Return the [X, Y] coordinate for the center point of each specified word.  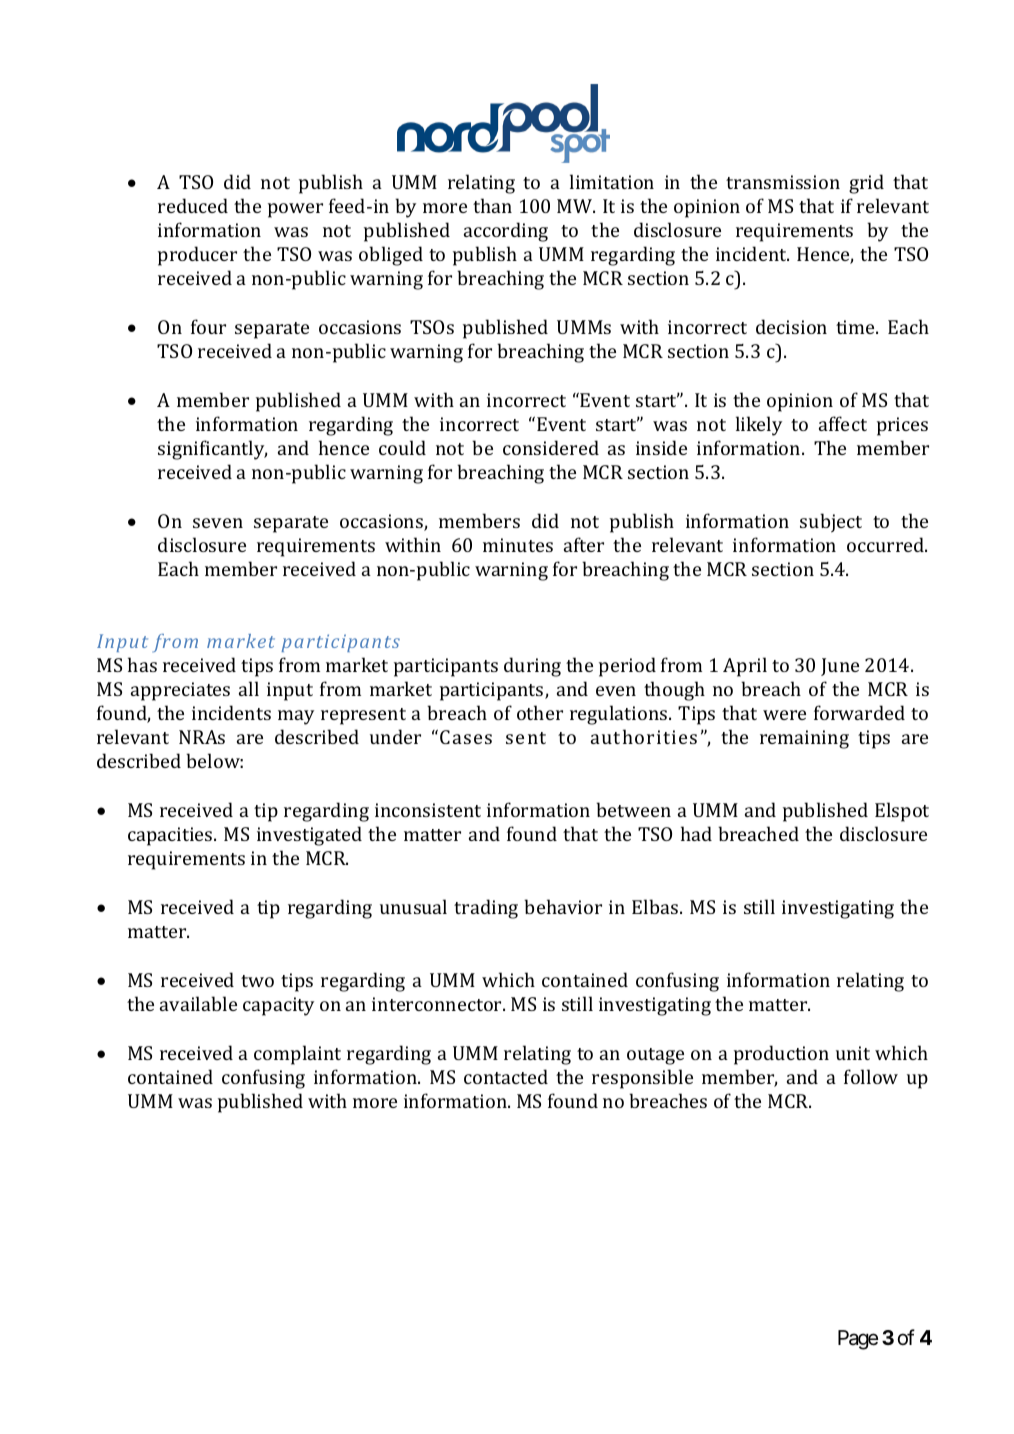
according [506, 232]
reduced [193, 205]
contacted [506, 1076]
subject [831, 523]
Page [858, 1340]
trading [486, 909]
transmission [783, 182]
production [781, 1055]
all [249, 688]
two [257, 981]
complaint [297, 1055]
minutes [518, 545]
